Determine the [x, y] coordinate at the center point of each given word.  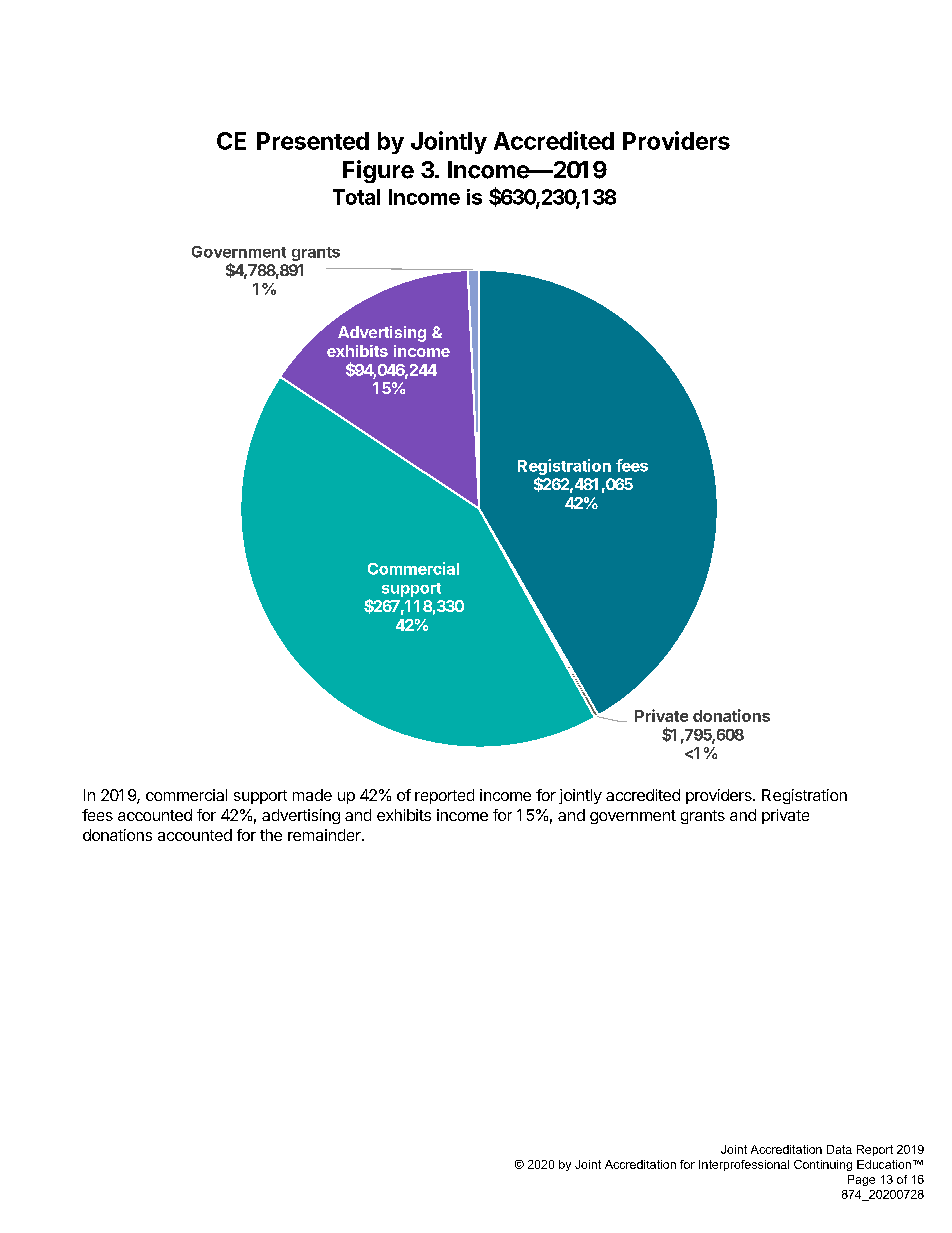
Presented [313, 141]
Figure [378, 171]
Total [356, 197]
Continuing [823, 1165]
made [312, 795]
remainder [325, 835]
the [271, 835]
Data [839, 1149]
